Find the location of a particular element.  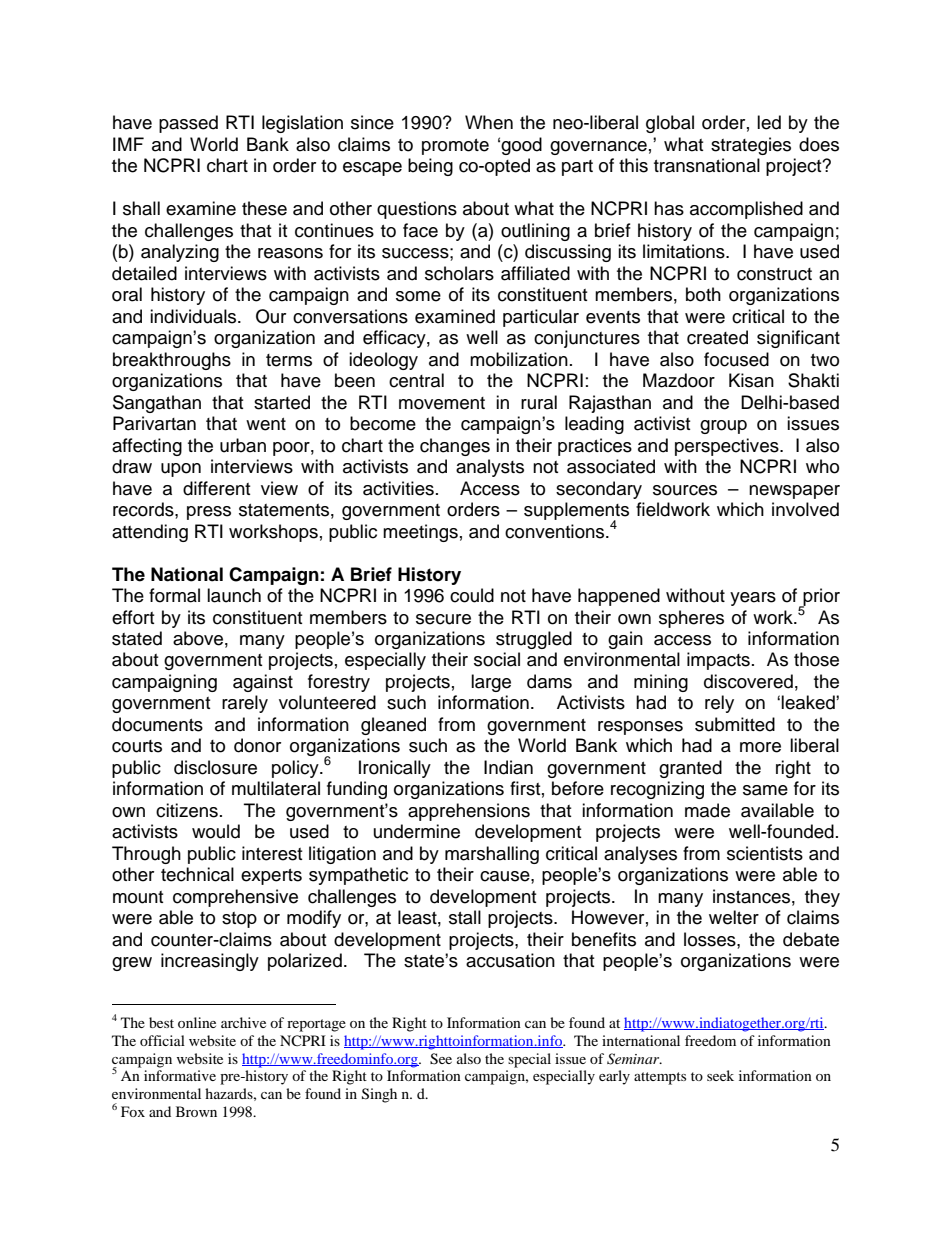

promote is located at coordinates (455, 147).
